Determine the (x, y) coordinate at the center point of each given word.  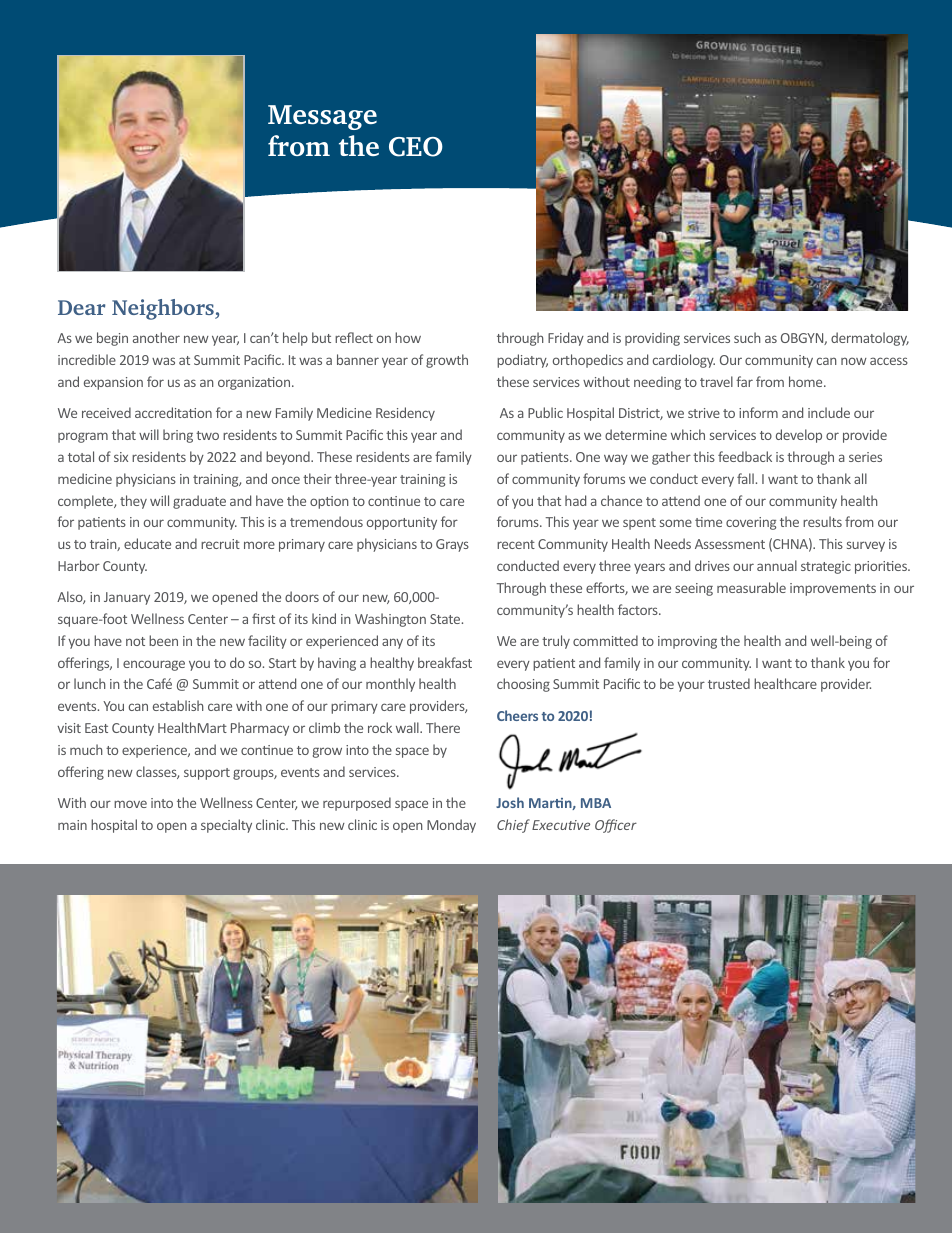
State (446, 619)
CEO (416, 147)
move (130, 804)
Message (322, 117)
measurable (751, 587)
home (807, 381)
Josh (510, 802)
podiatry (522, 361)
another (156, 337)
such (747, 337)
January (127, 598)
